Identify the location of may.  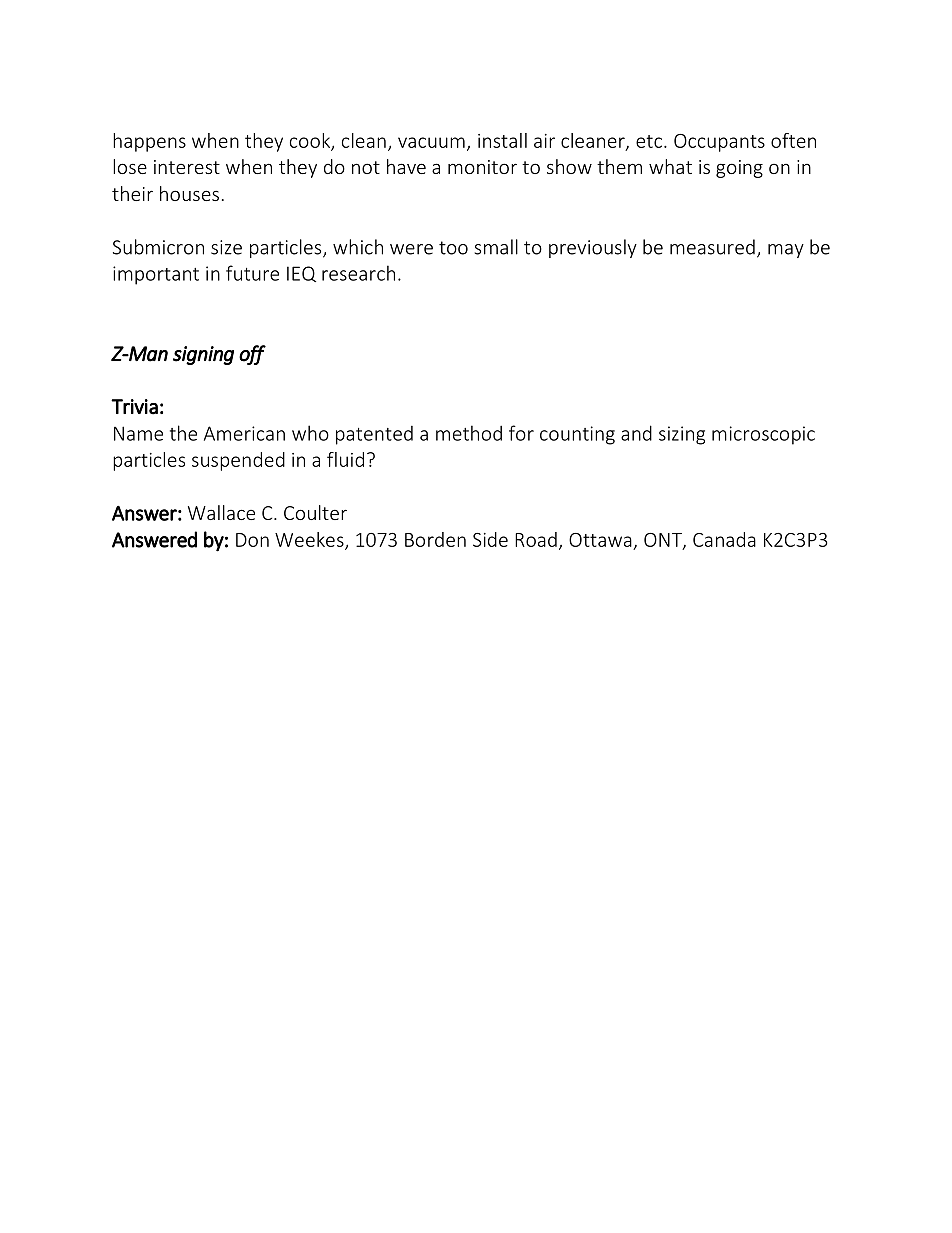
(786, 251).
